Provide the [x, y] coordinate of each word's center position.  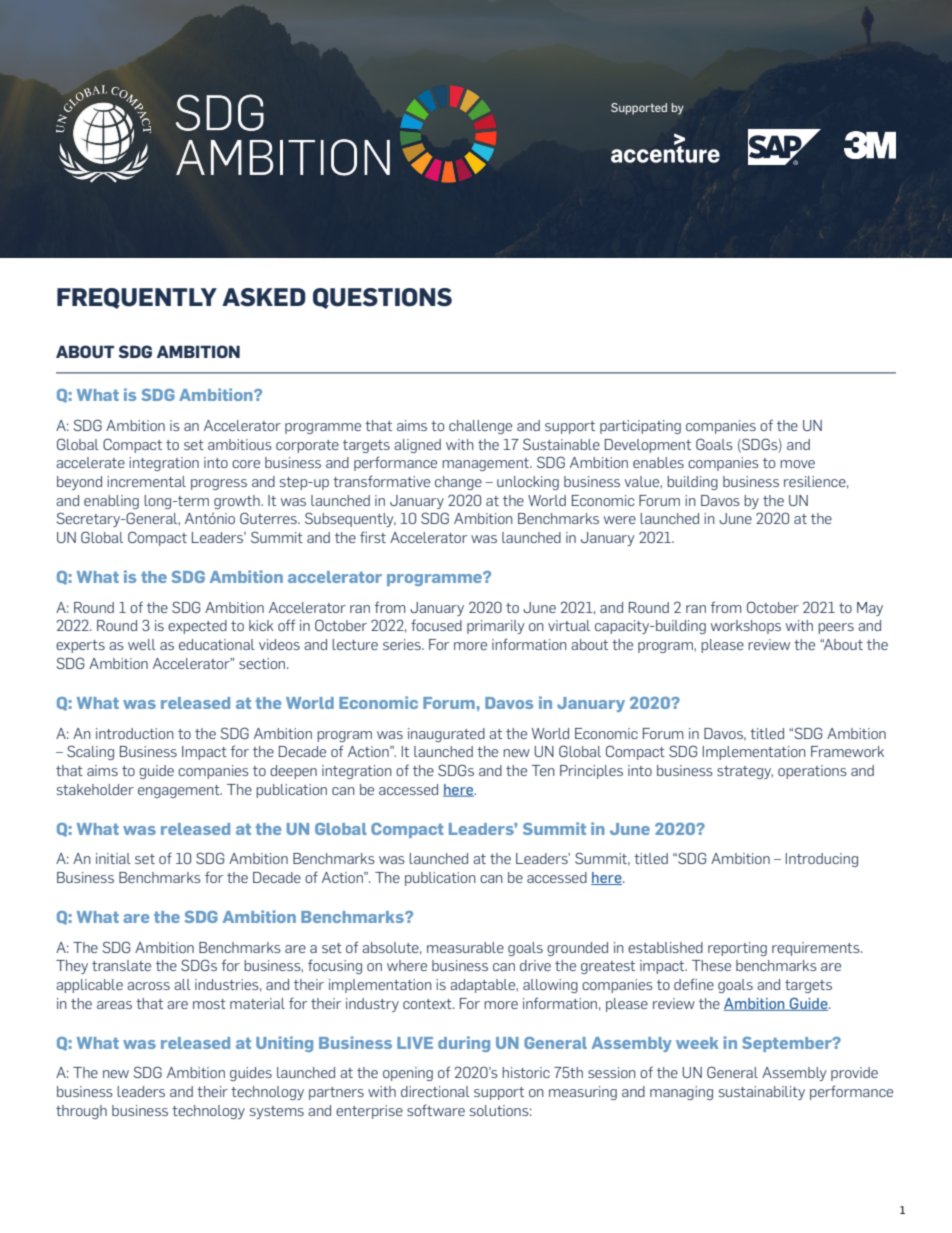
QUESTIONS [382, 298]
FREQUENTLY [137, 298]
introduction [135, 733]
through [81, 1112]
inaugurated [446, 735]
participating [640, 427]
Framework [847, 751]
